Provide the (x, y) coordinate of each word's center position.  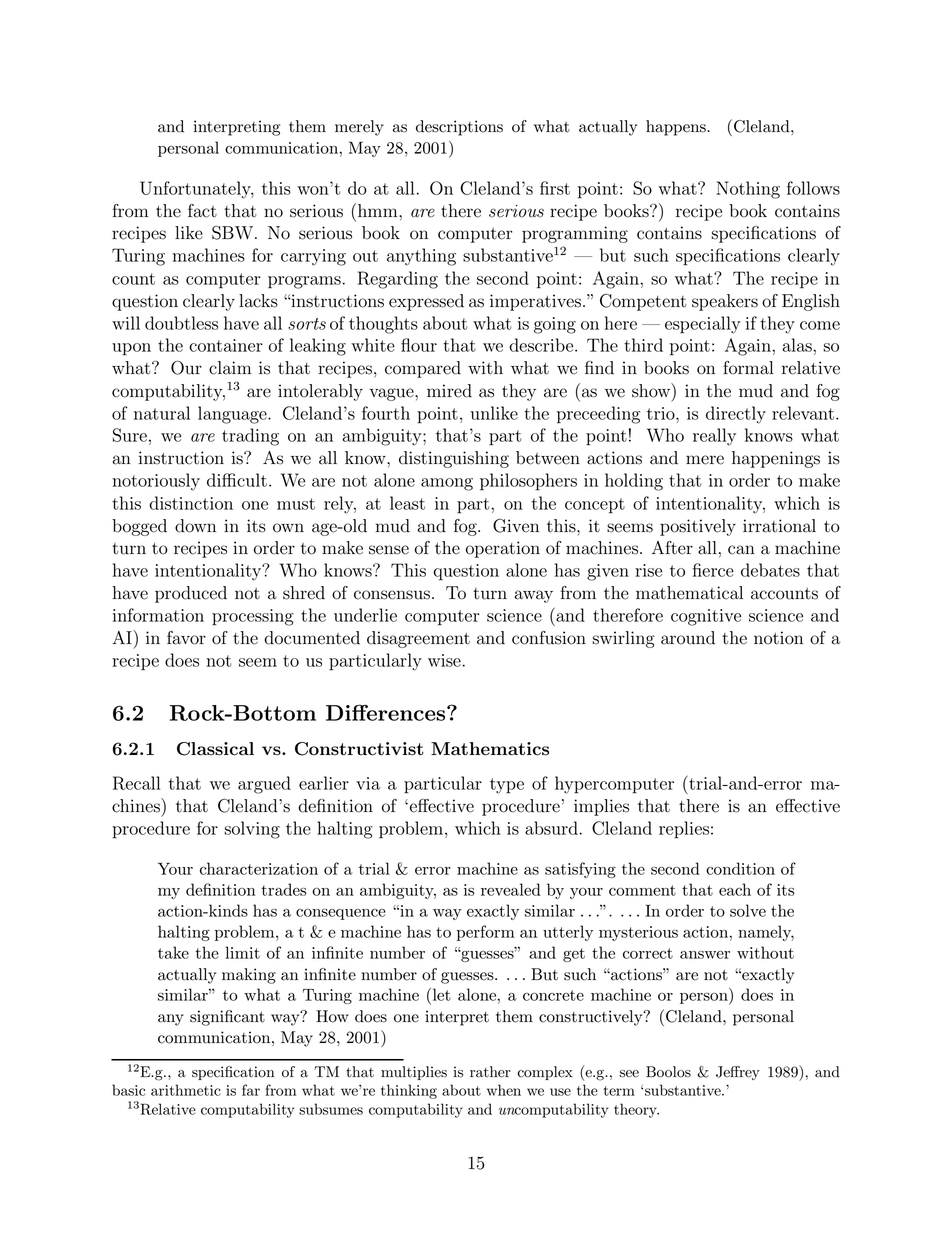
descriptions (459, 128)
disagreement (418, 639)
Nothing (748, 190)
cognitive (706, 617)
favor (186, 638)
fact (202, 211)
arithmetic (186, 1090)
